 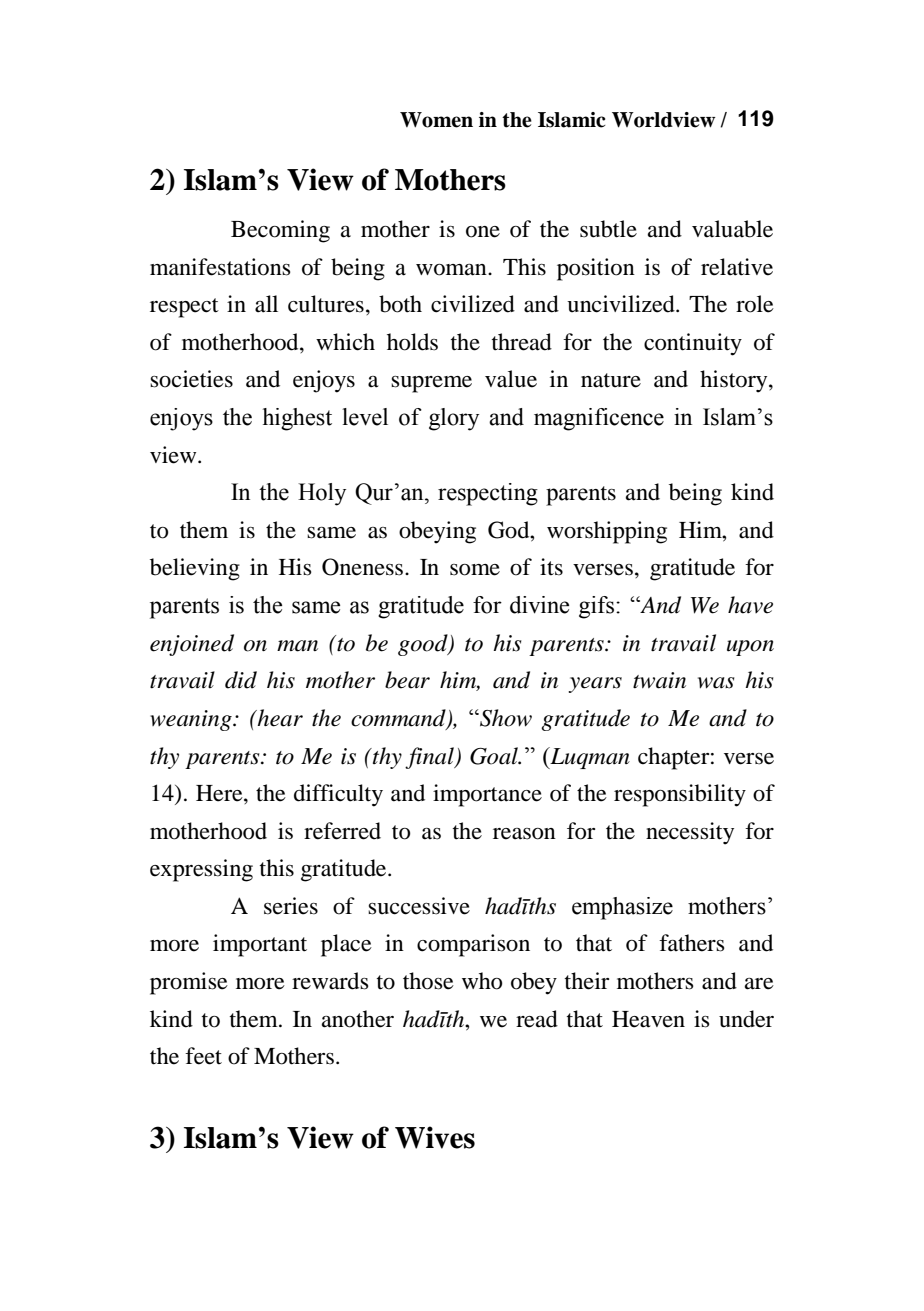 What do you see at coordinates (436, 120) in the page?
I see `Women` at bounding box center [436, 120].
